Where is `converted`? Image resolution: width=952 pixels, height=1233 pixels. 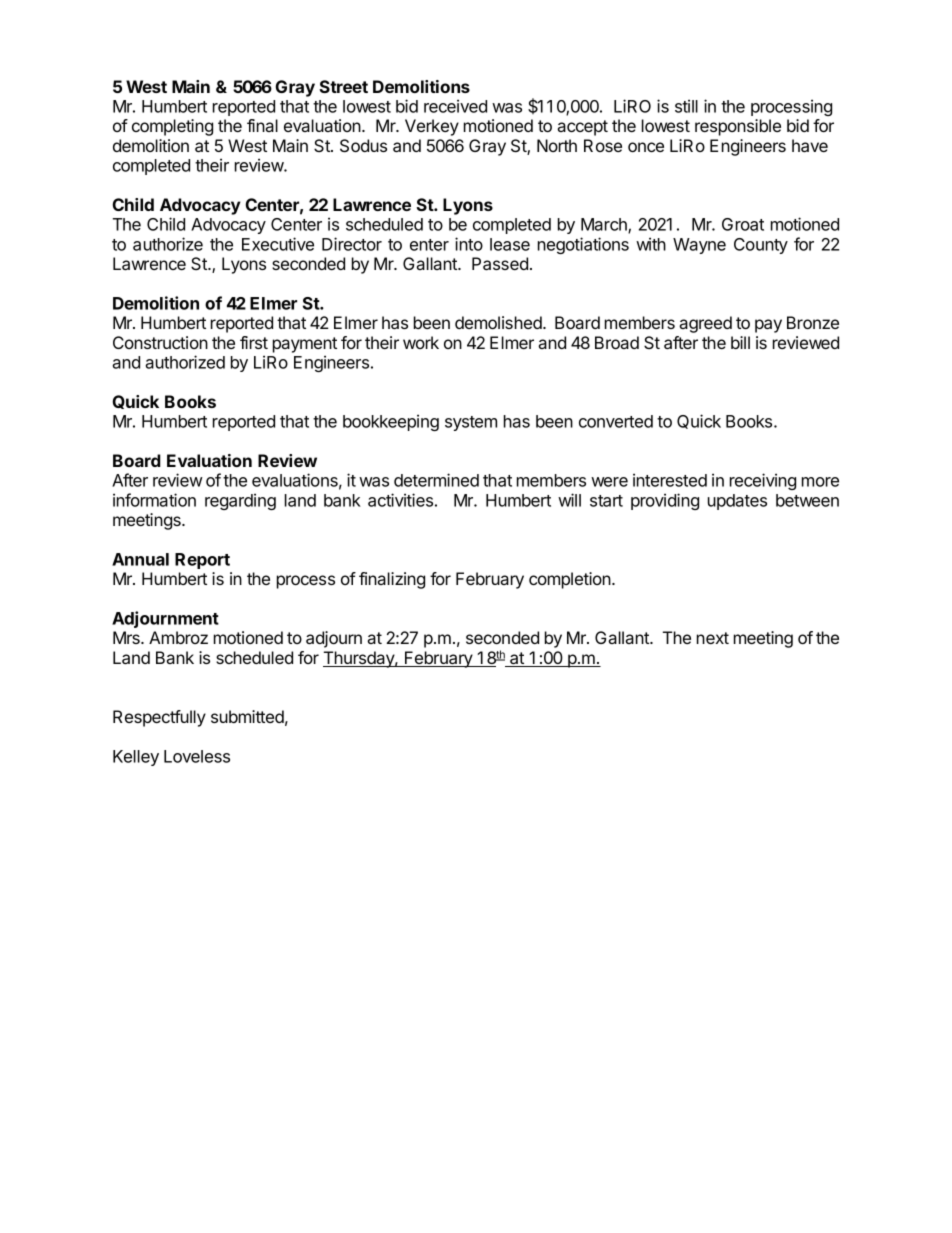 converted is located at coordinates (616, 421).
